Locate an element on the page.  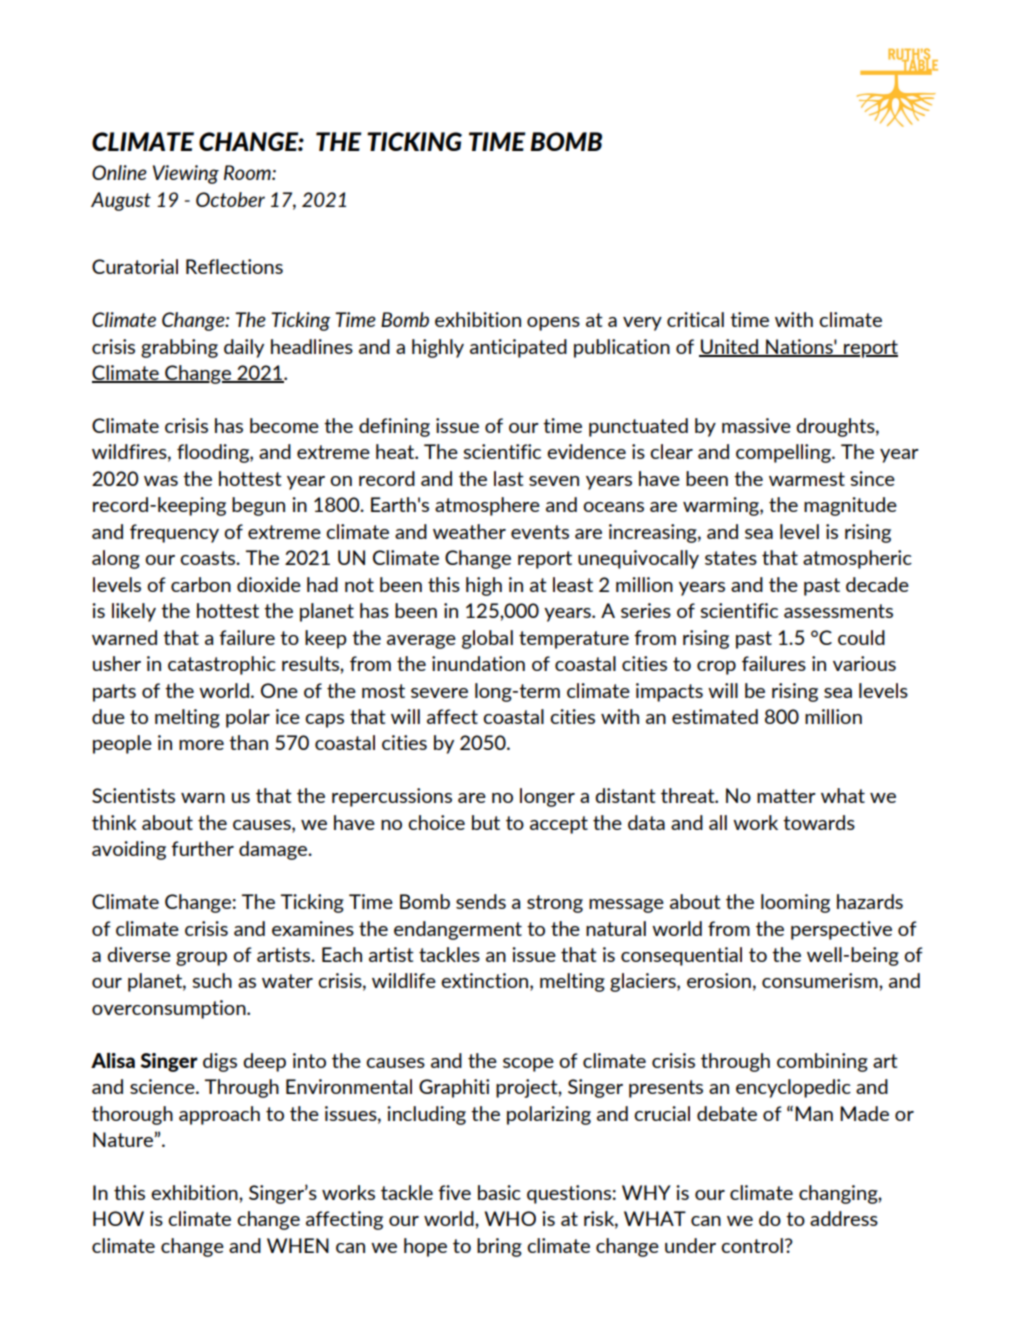
extinction is located at coordinates (486, 982).
